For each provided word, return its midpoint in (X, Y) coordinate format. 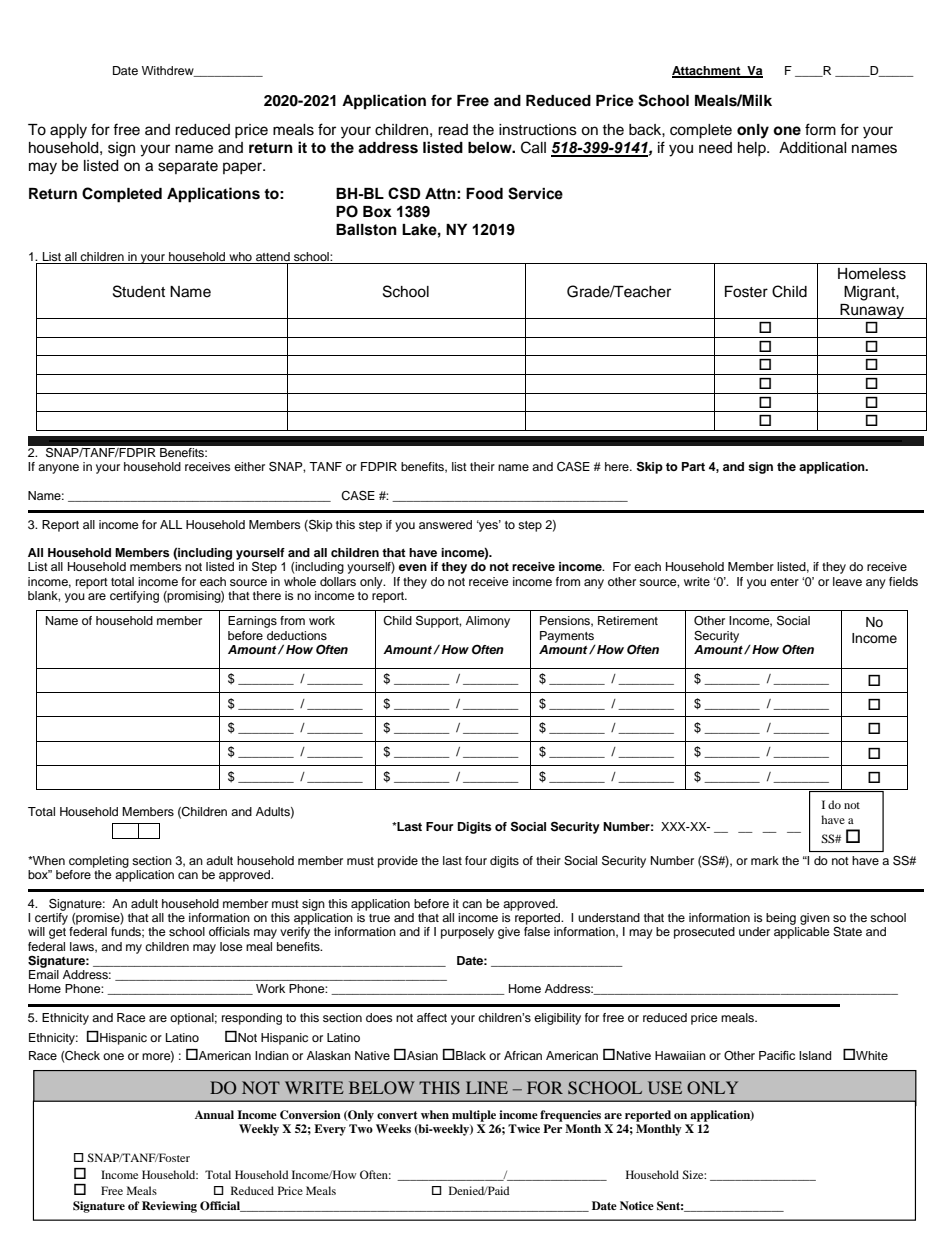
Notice (637, 1205)
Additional (813, 148)
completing (99, 862)
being (781, 919)
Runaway (872, 311)
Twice (524, 1128)
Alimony (488, 622)
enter (784, 582)
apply (68, 131)
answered (445, 524)
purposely (467, 933)
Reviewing (169, 1207)
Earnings (252, 622)
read (453, 130)
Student (139, 291)
